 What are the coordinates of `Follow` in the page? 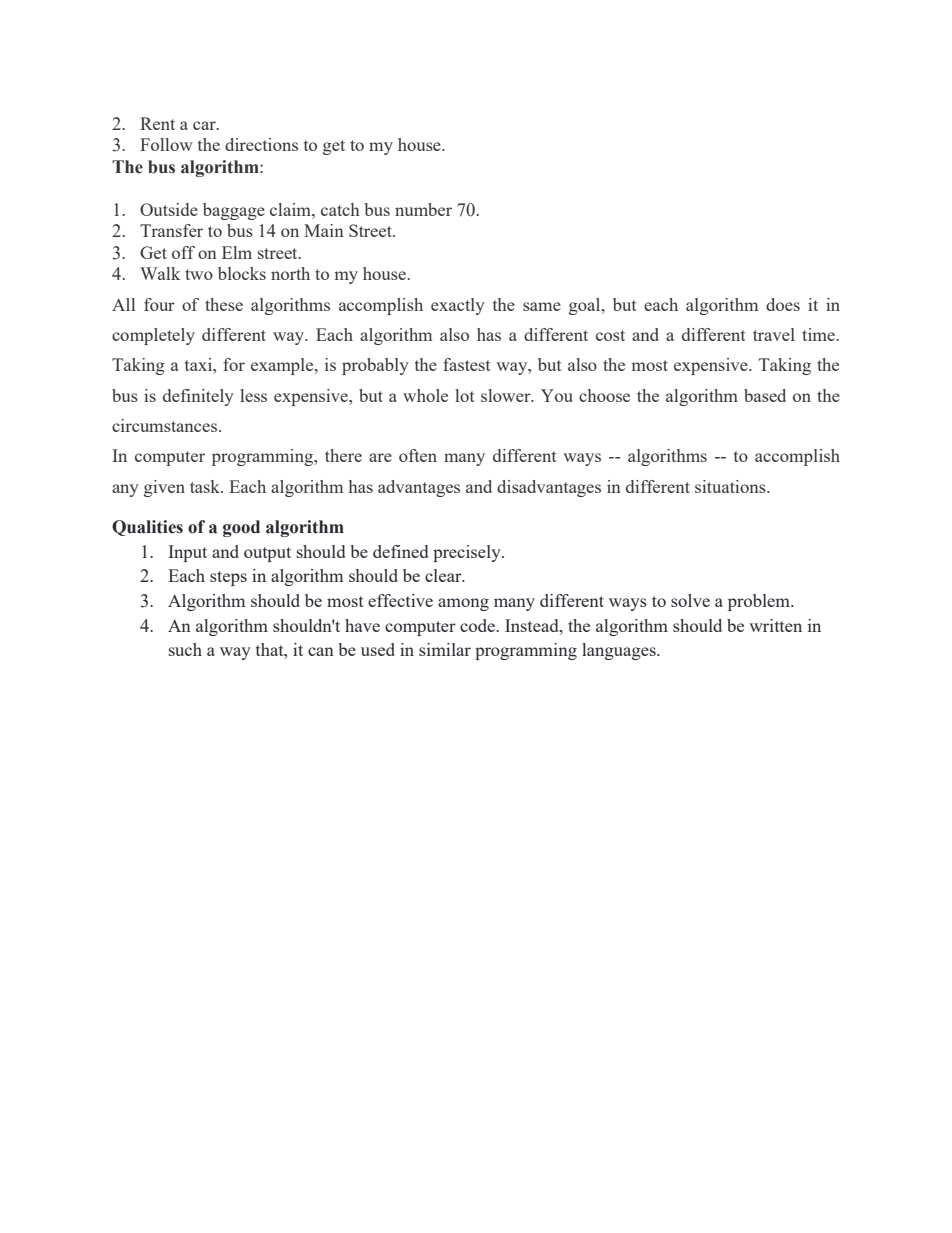 It's located at (166, 144).
